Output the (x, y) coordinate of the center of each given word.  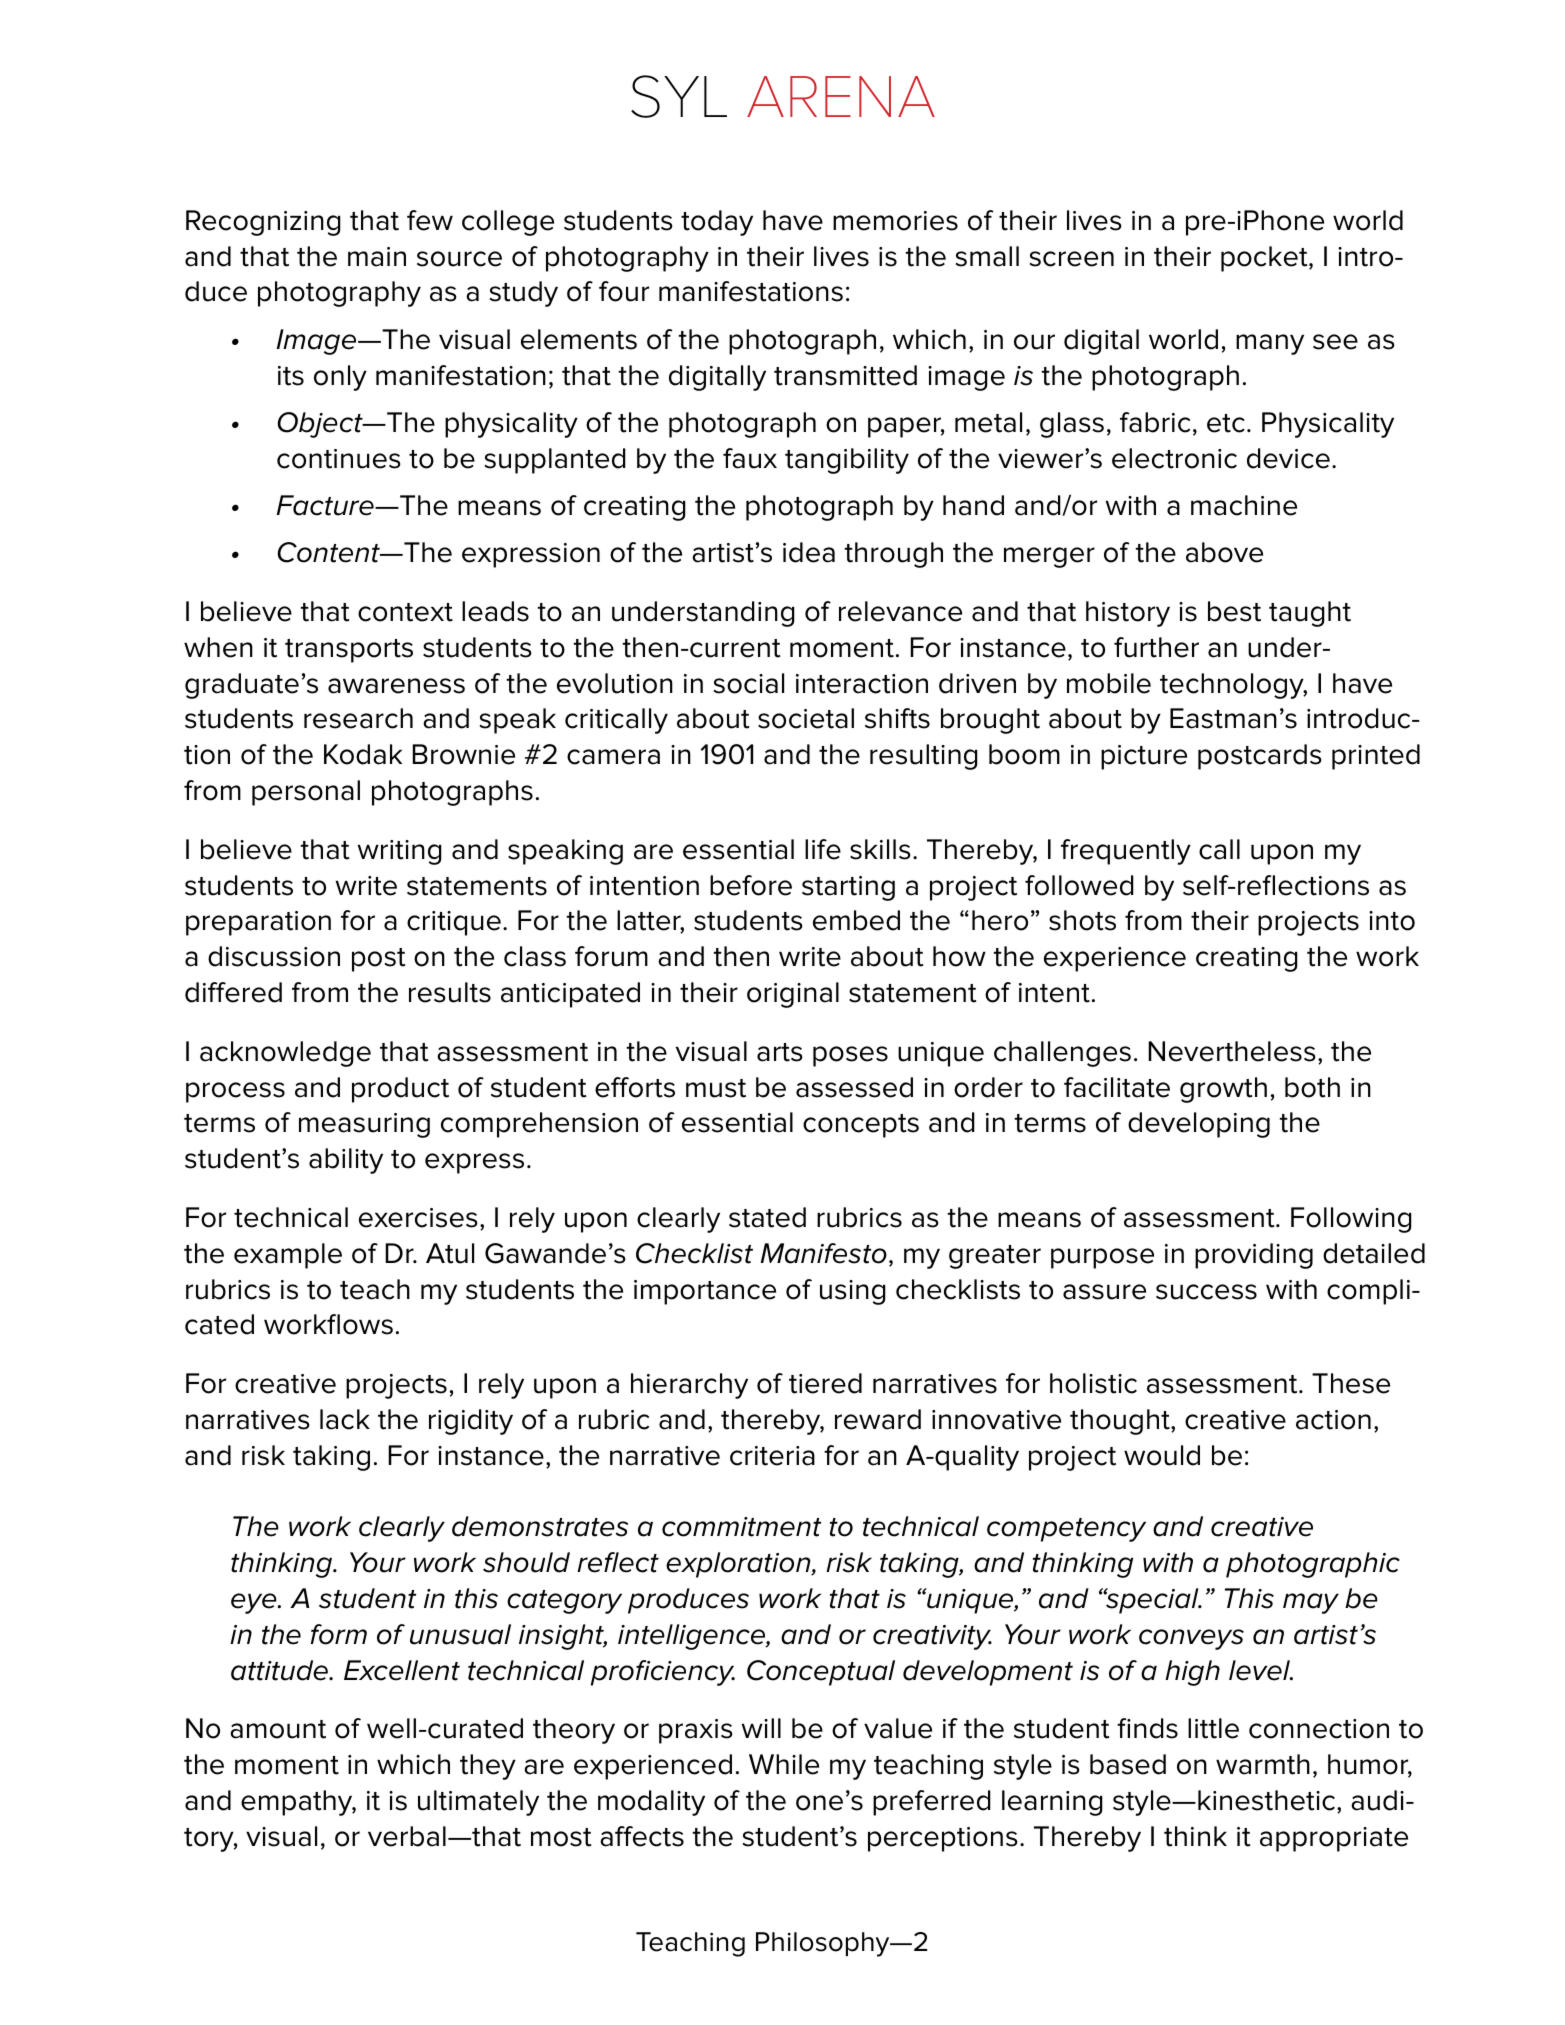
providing (1254, 1256)
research (358, 718)
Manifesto (824, 1253)
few (430, 220)
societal (806, 718)
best (1234, 611)
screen (1072, 259)
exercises (418, 1218)
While (784, 1764)
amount (278, 1729)
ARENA (841, 96)
